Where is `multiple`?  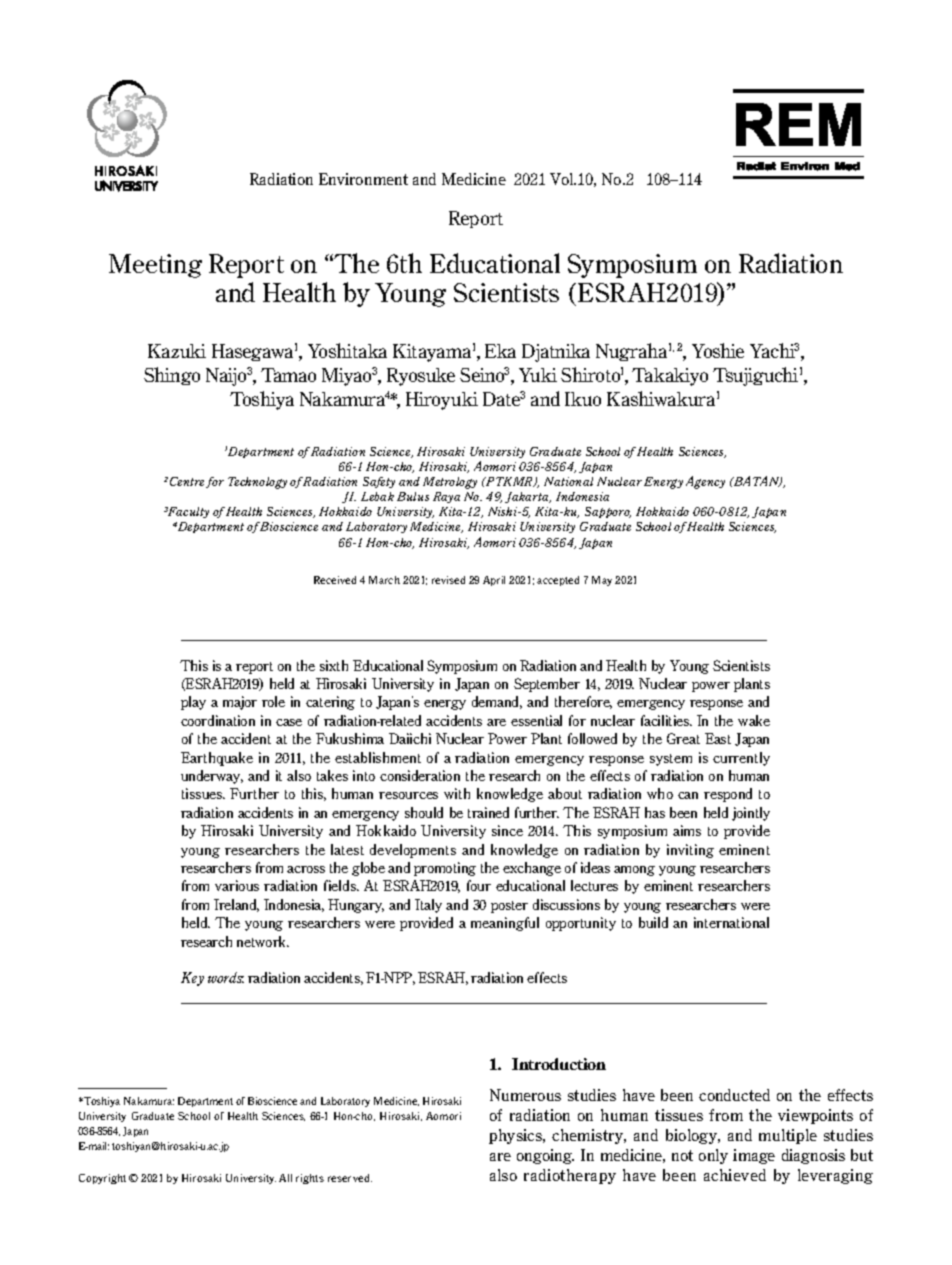
multiple is located at coordinates (788, 1136).
